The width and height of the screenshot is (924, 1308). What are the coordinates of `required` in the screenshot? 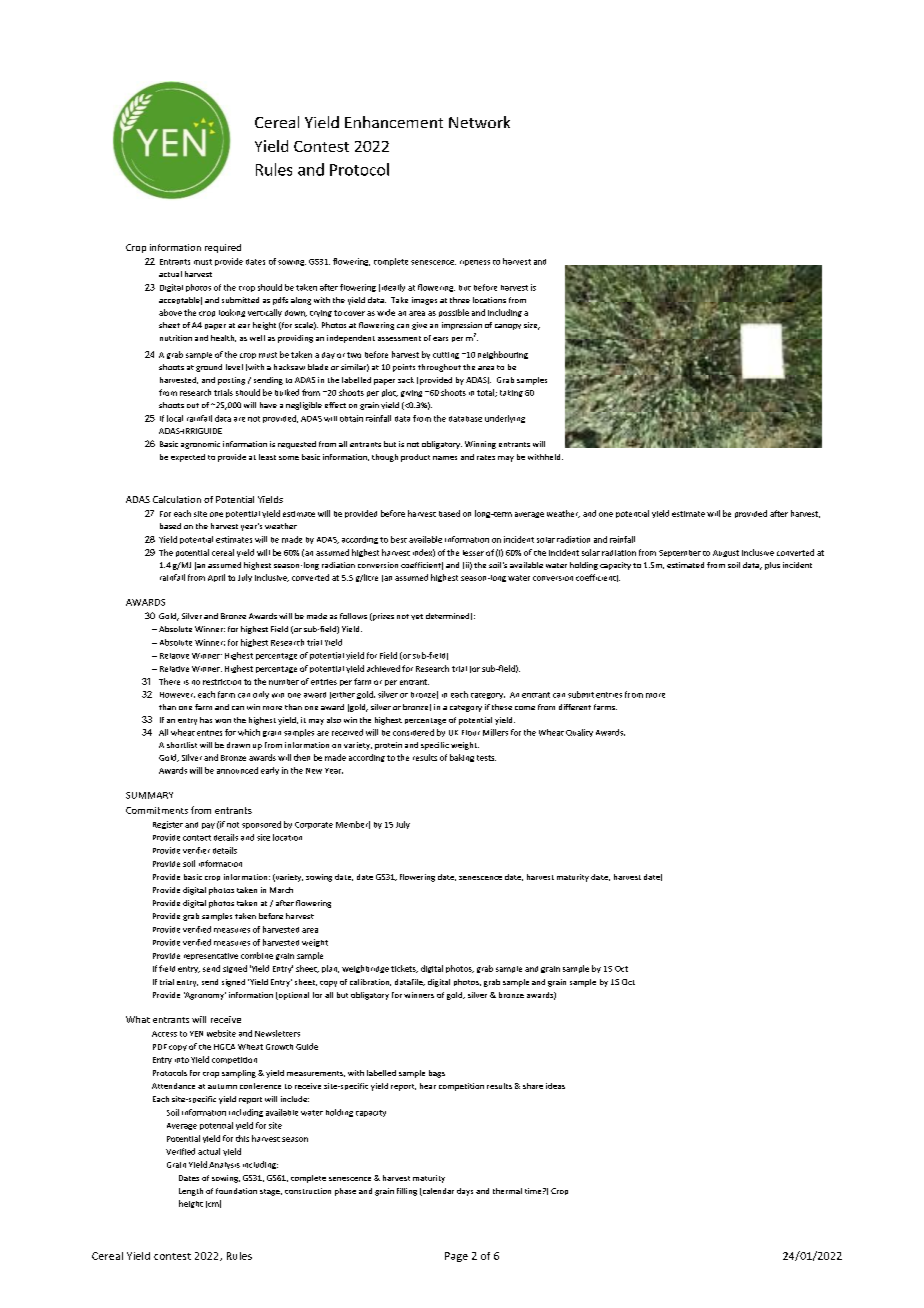 It's located at (223, 248).
